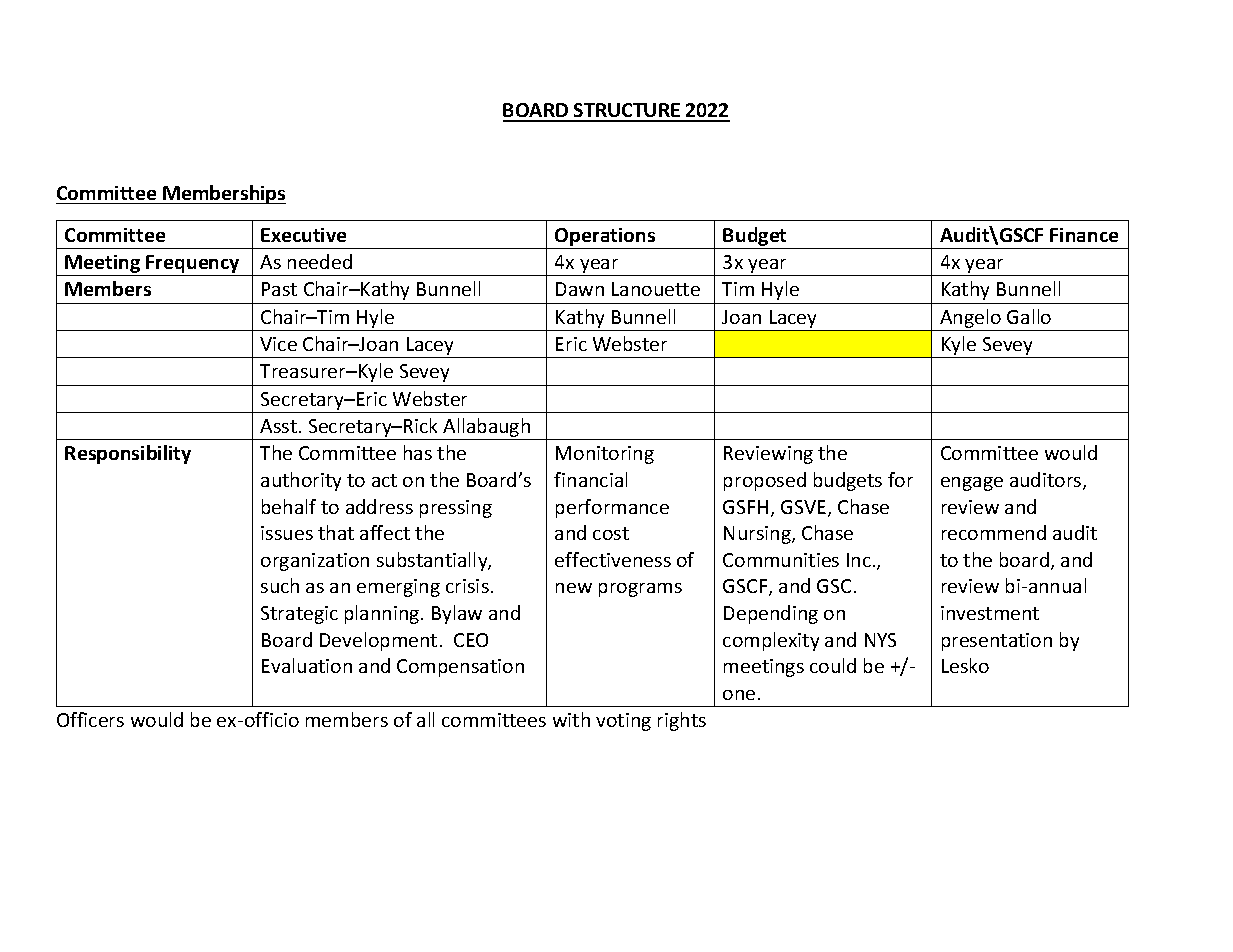  What do you see at coordinates (287, 533) in the image?
I see `issues` at bounding box center [287, 533].
